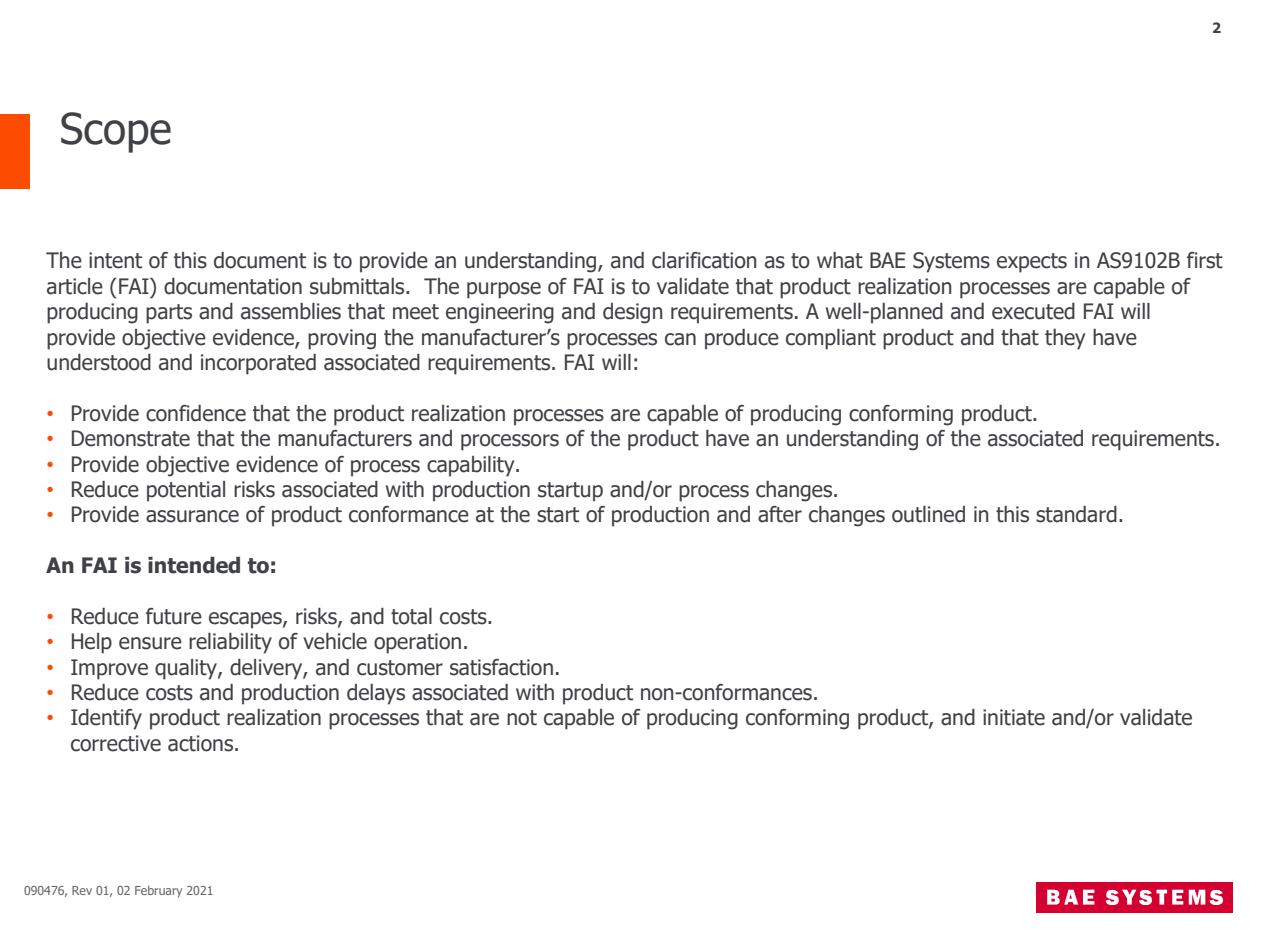 The height and width of the document is (952, 1270). Describe the element at coordinates (1014, 717) in the document. I see `initiate` at that location.
